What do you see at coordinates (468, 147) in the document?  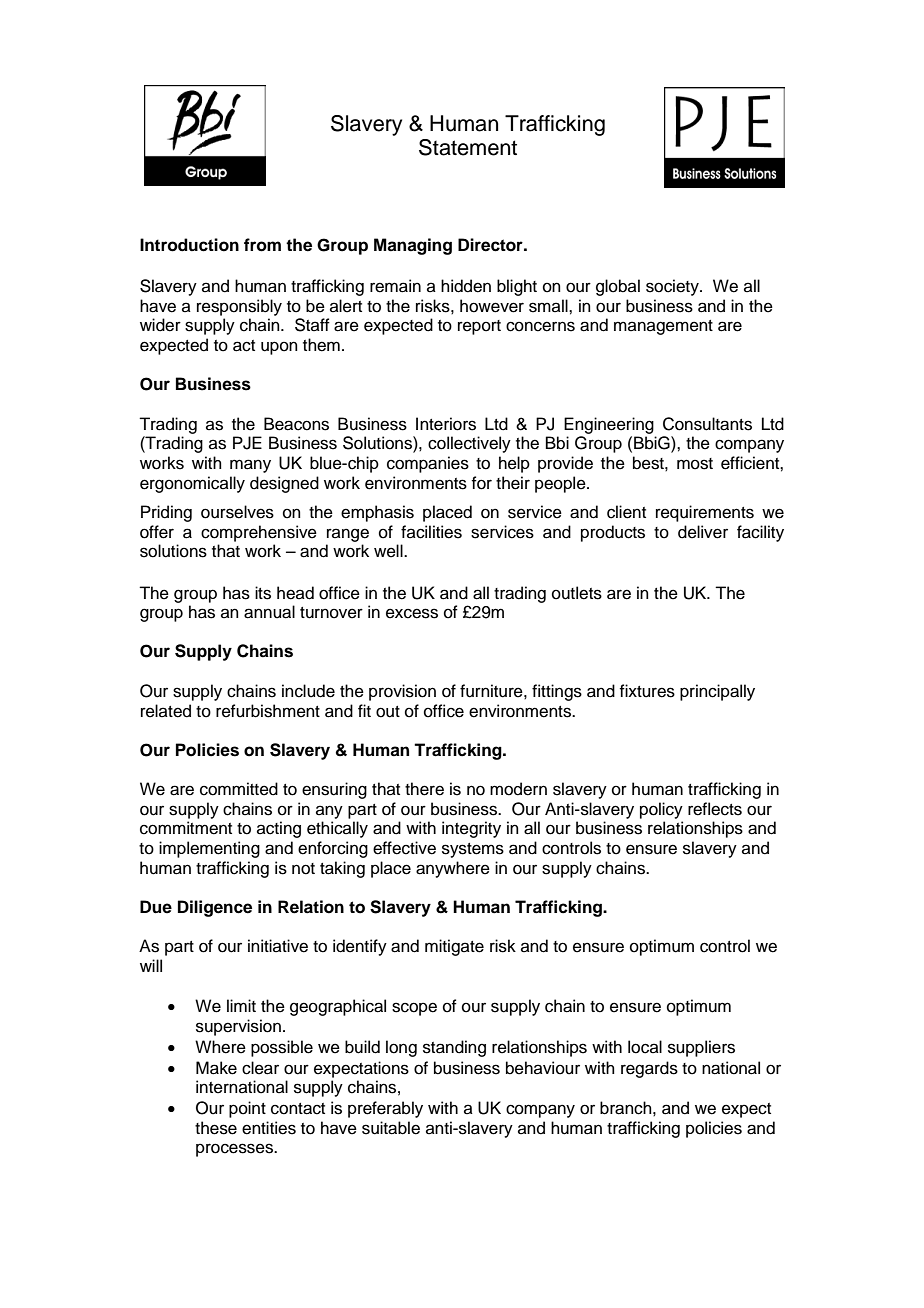 I see `Statement` at bounding box center [468, 147].
